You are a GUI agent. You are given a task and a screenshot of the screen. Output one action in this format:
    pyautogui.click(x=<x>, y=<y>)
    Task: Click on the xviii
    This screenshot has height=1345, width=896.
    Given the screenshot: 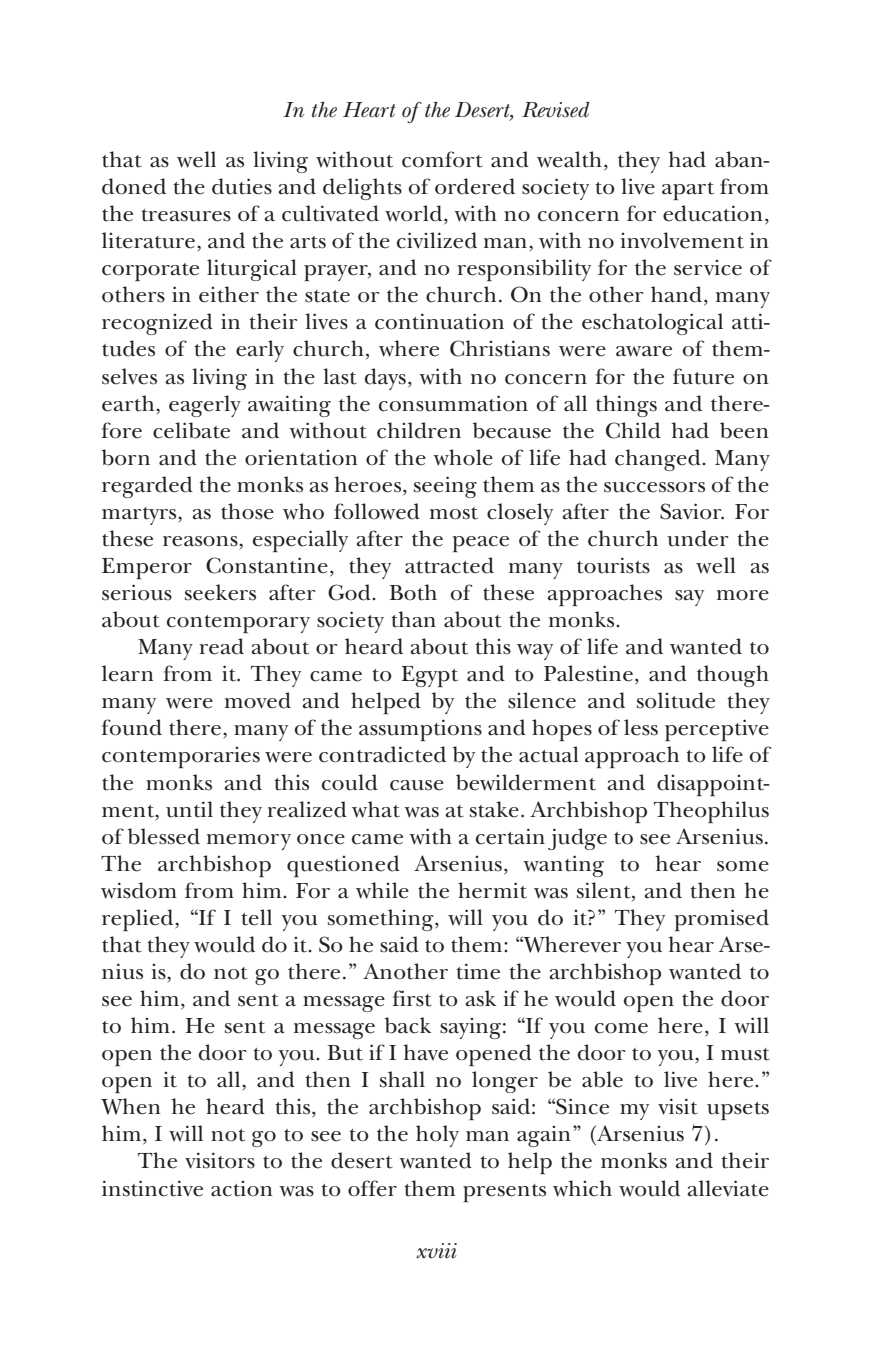 What is the action you would take?
    pyautogui.click(x=436, y=1251)
